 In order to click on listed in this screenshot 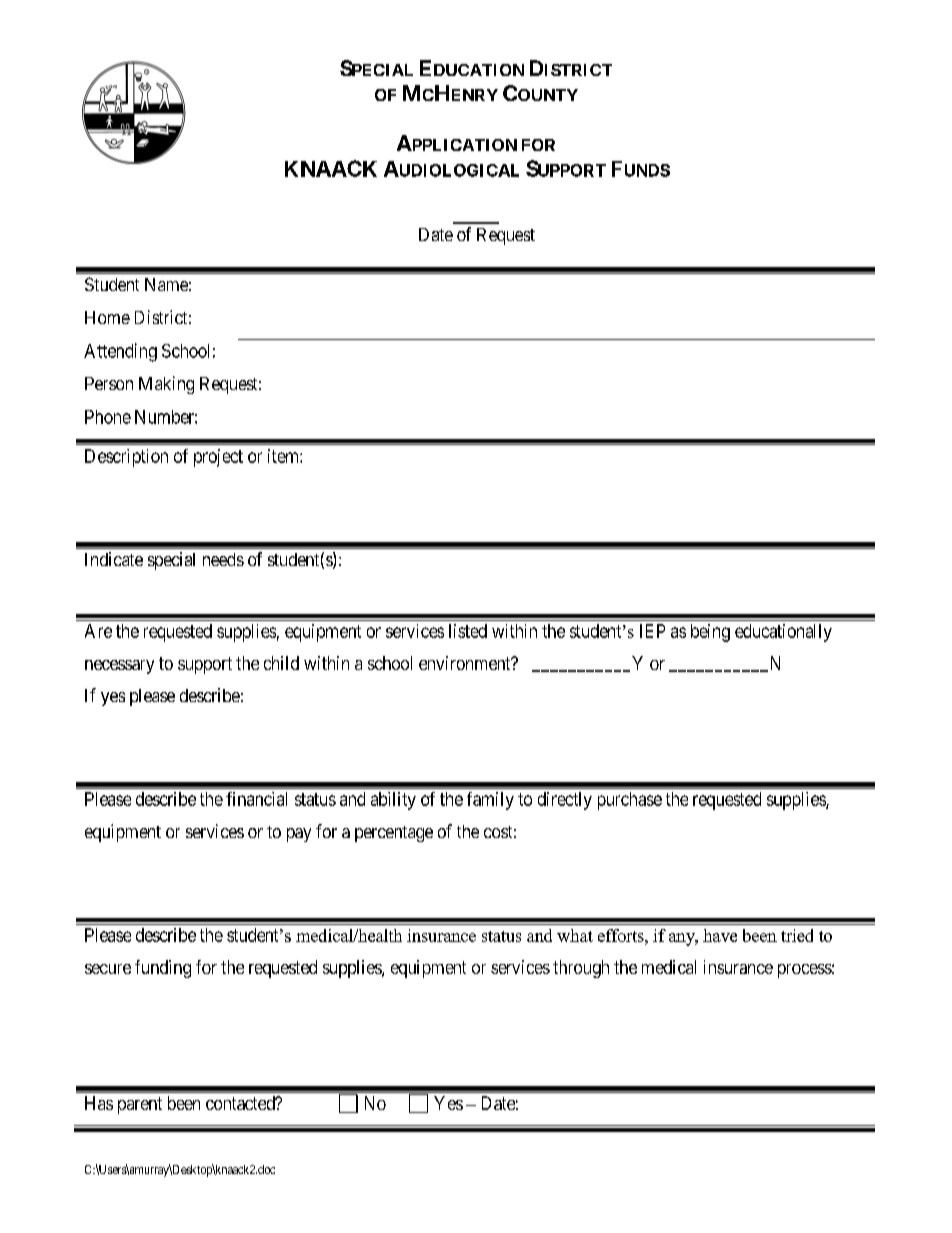, I will do `click(468, 631)`.
